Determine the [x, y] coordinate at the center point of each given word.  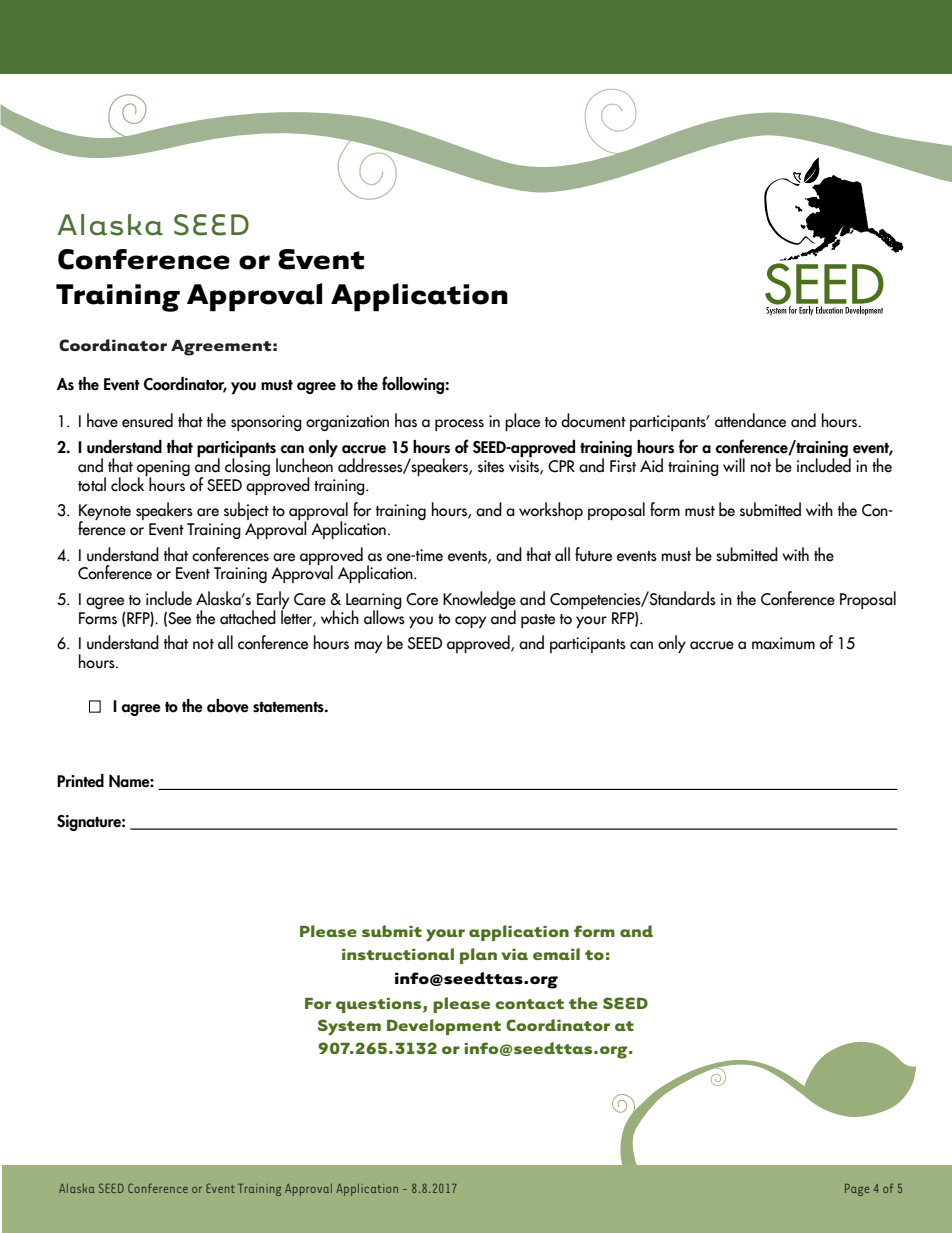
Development [444, 1027]
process [459, 425]
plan [478, 956]
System [349, 1027]
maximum [783, 643]
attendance [750, 420]
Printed [80, 781]
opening [163, 469]
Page [857, 1190]
